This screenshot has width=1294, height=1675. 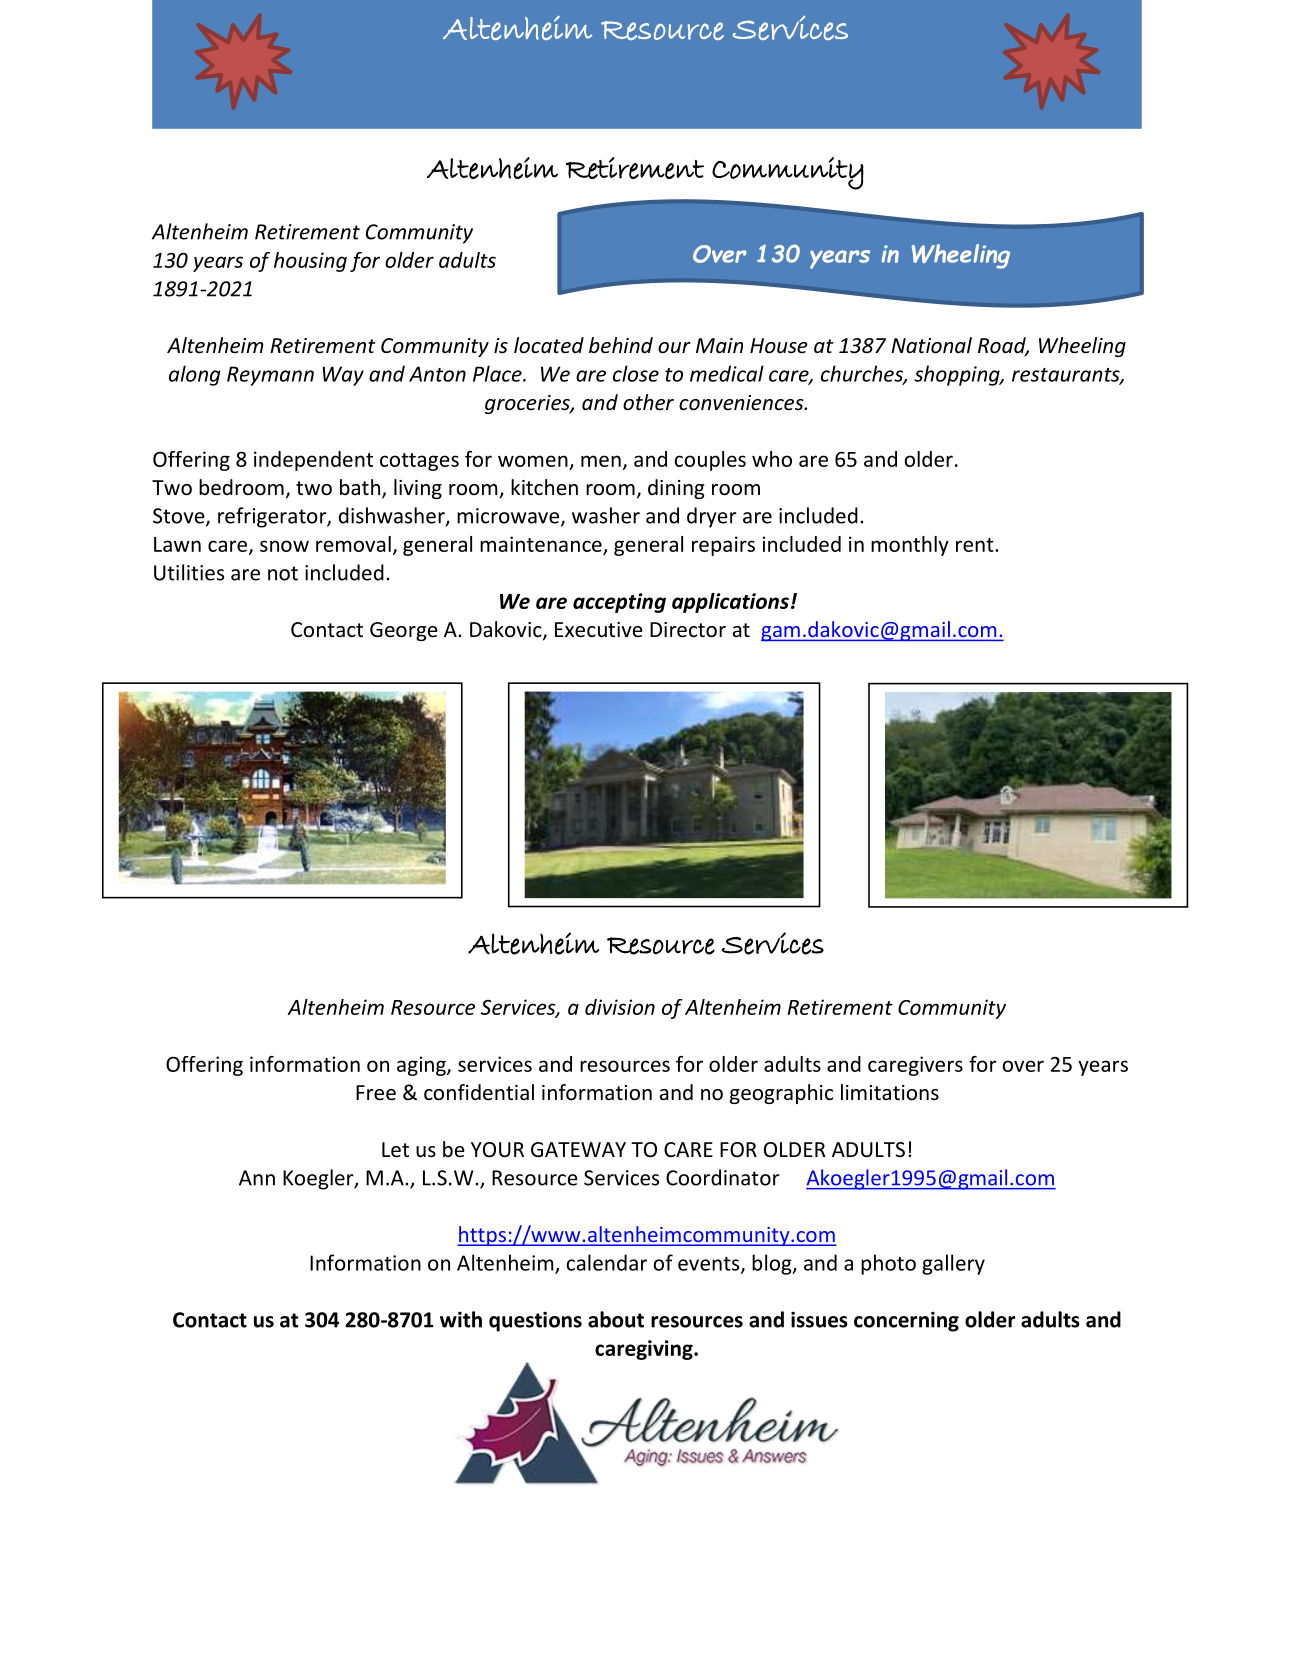 What do you see at coordinates (461, 1319) in the screenshot?
I see `with` at bounding box center [461, 1319].
